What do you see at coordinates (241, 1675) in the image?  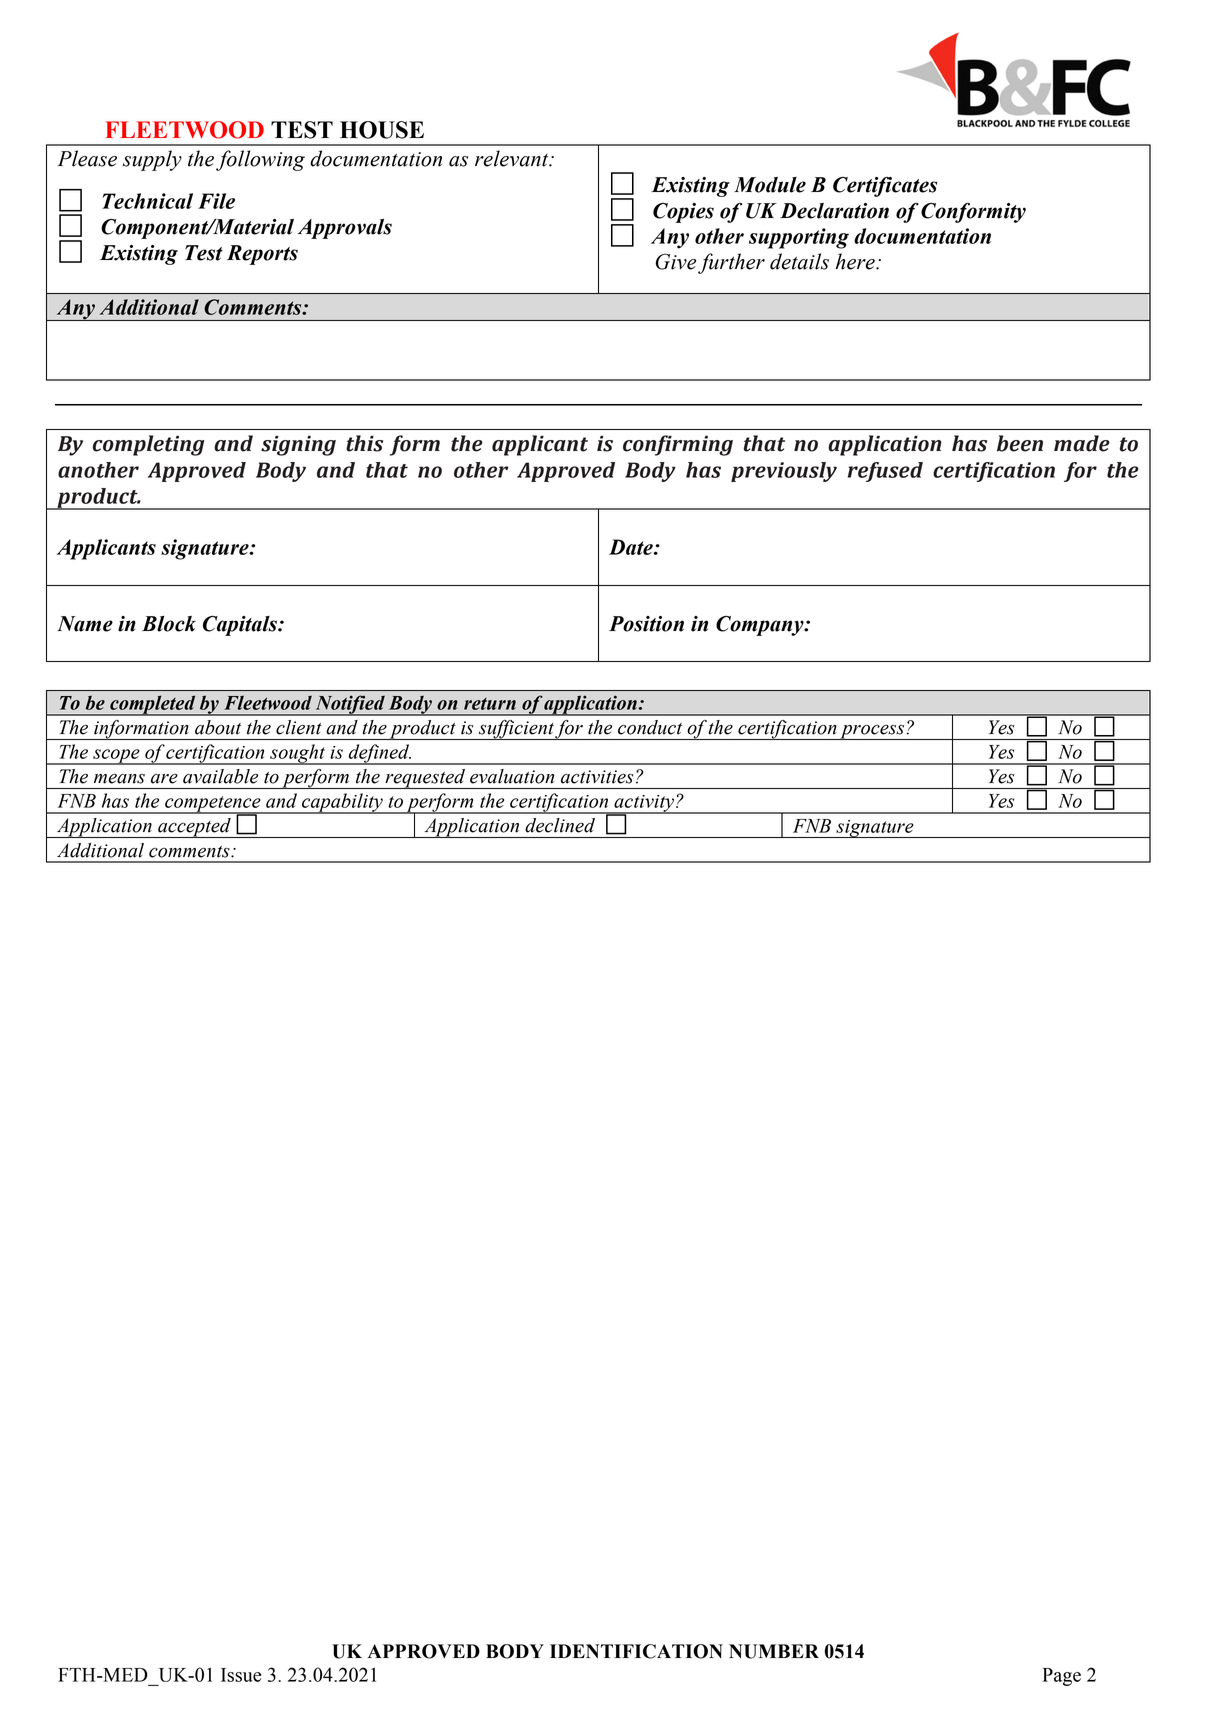 I see `Issue` at bounding box center [241, 1675].
